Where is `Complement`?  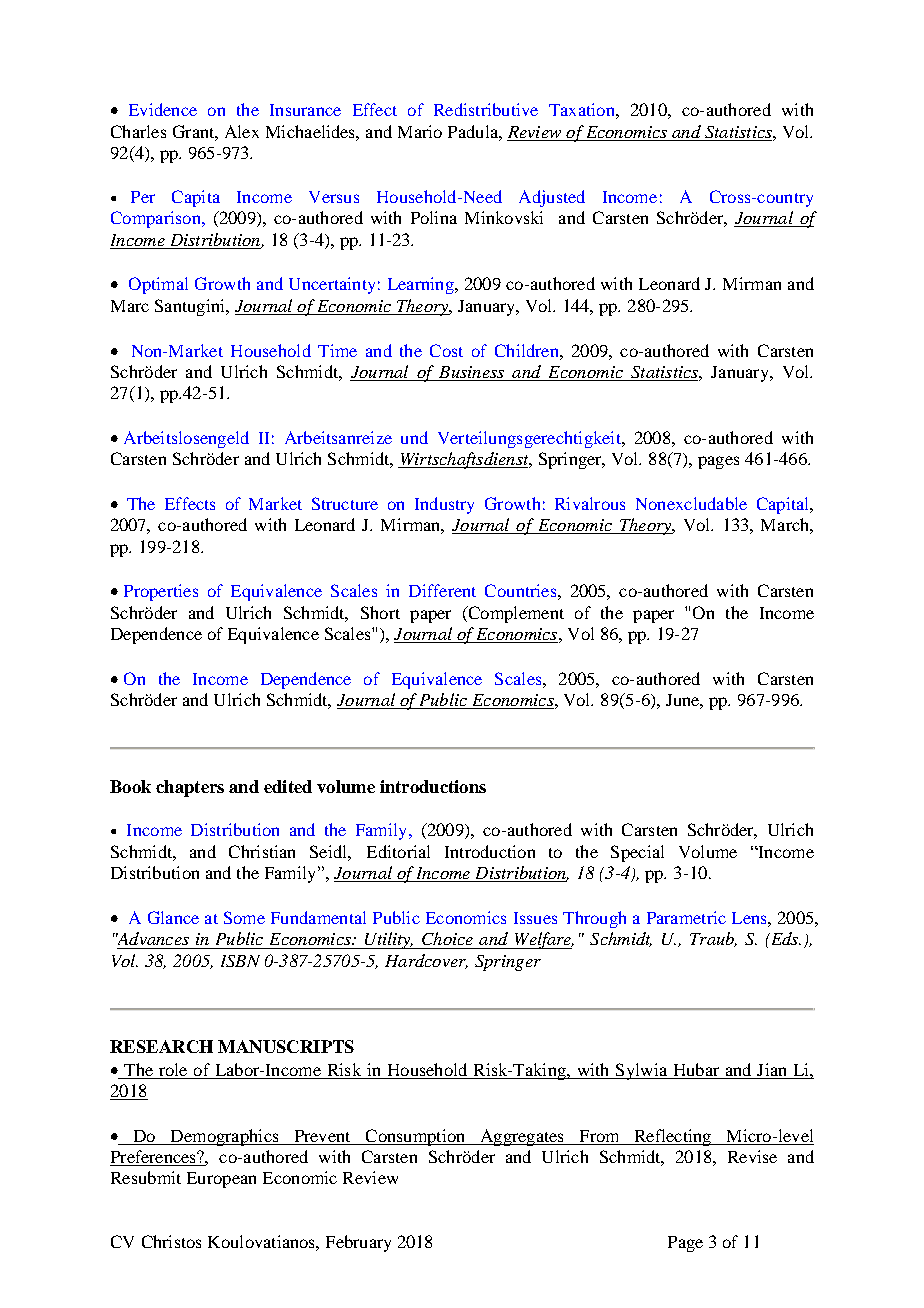
Complement is located at coordinates (515, 614).
